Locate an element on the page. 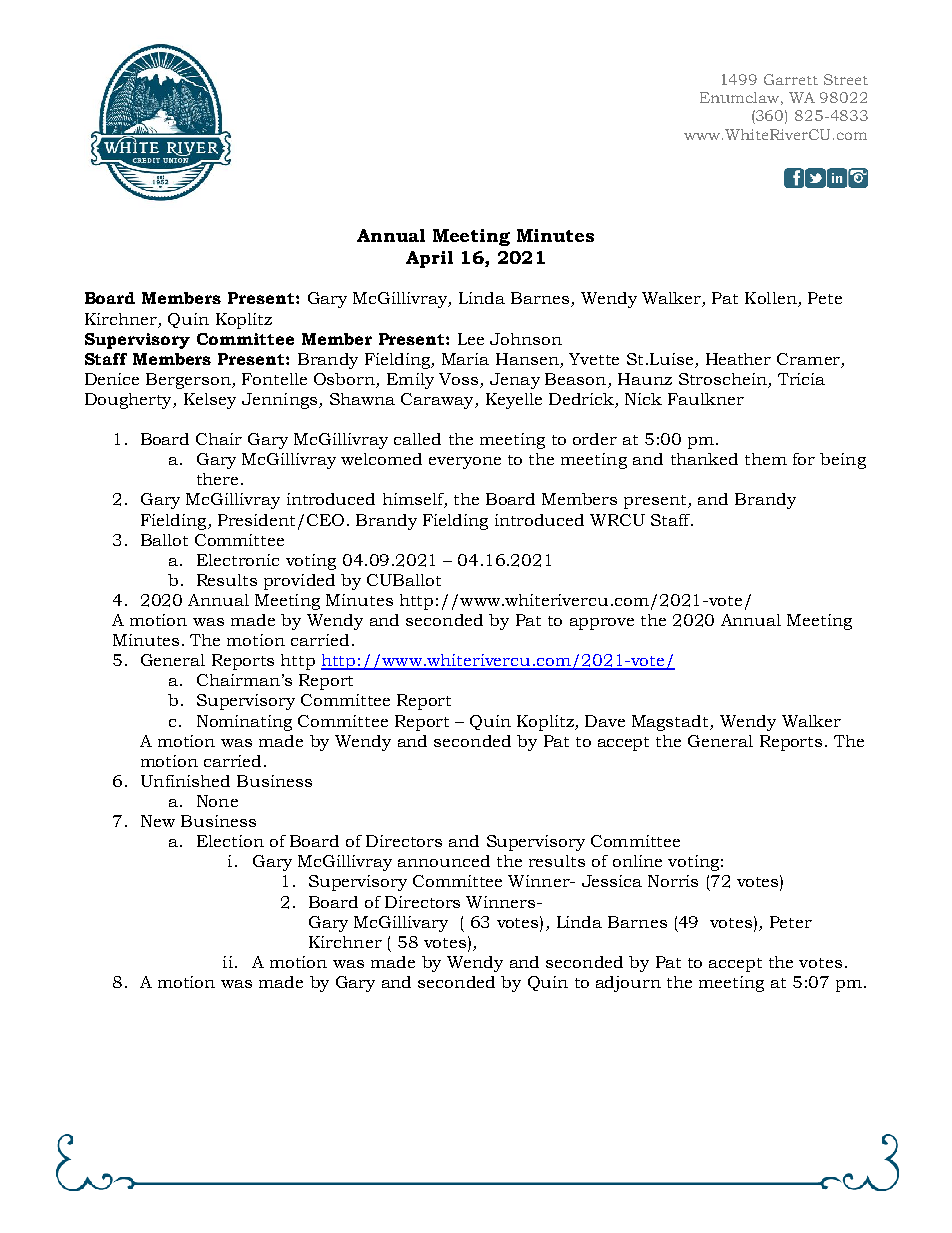  Heather is located at coordinates (738, 359).
